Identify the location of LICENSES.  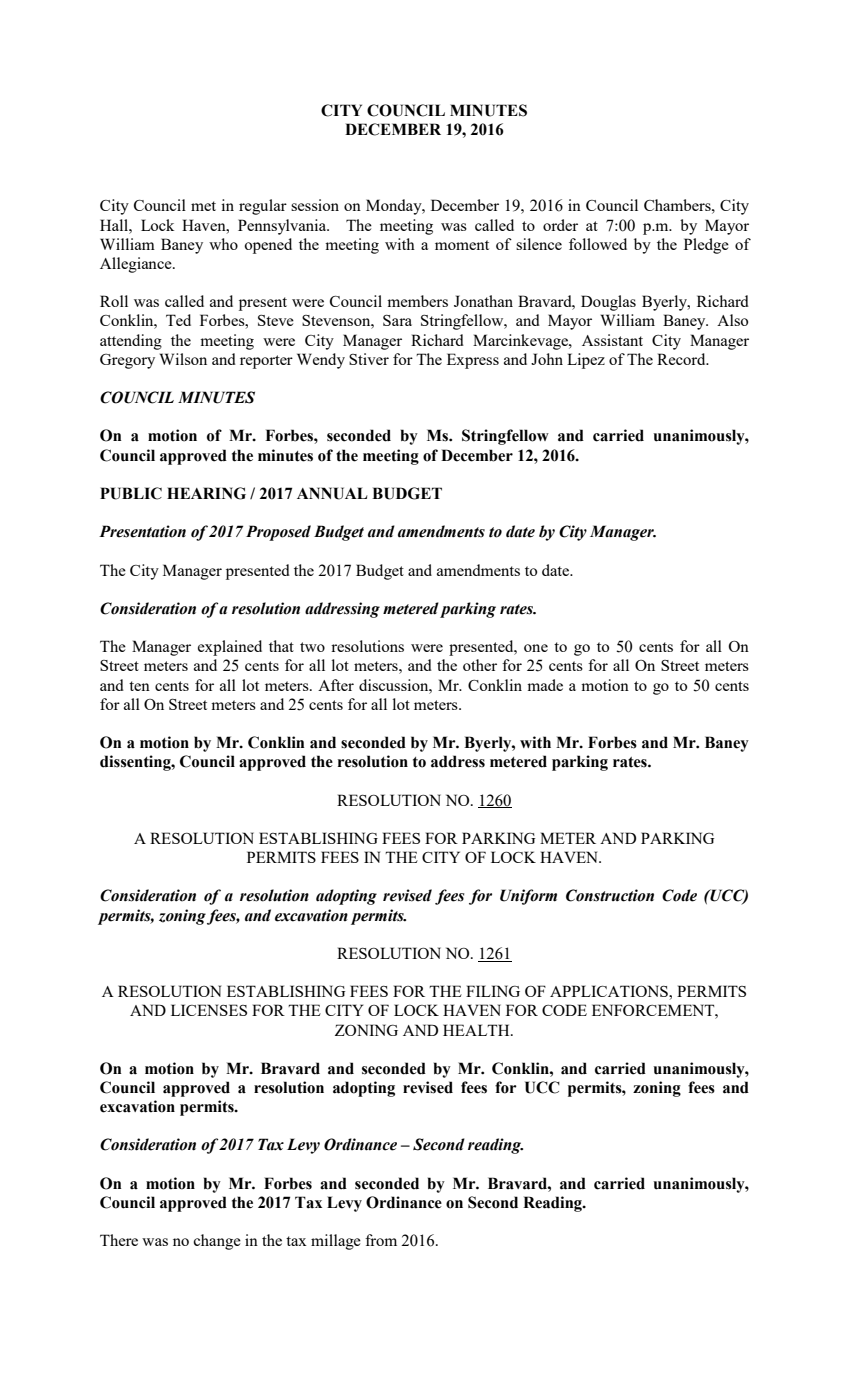
(209, 1010).
